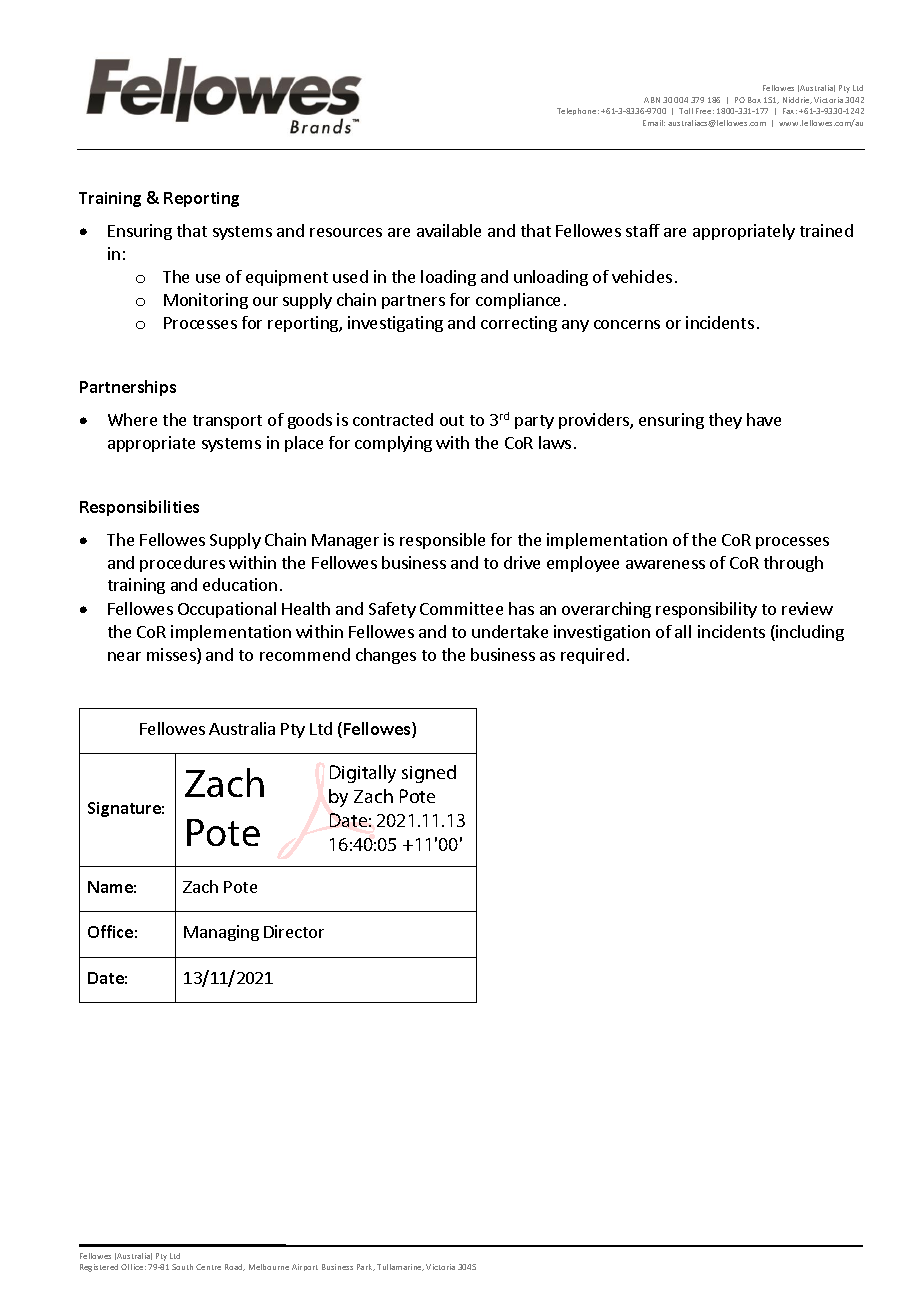 The height and width of the screenshot is (1308, 924). I want to click on available, so click(449, 230).
